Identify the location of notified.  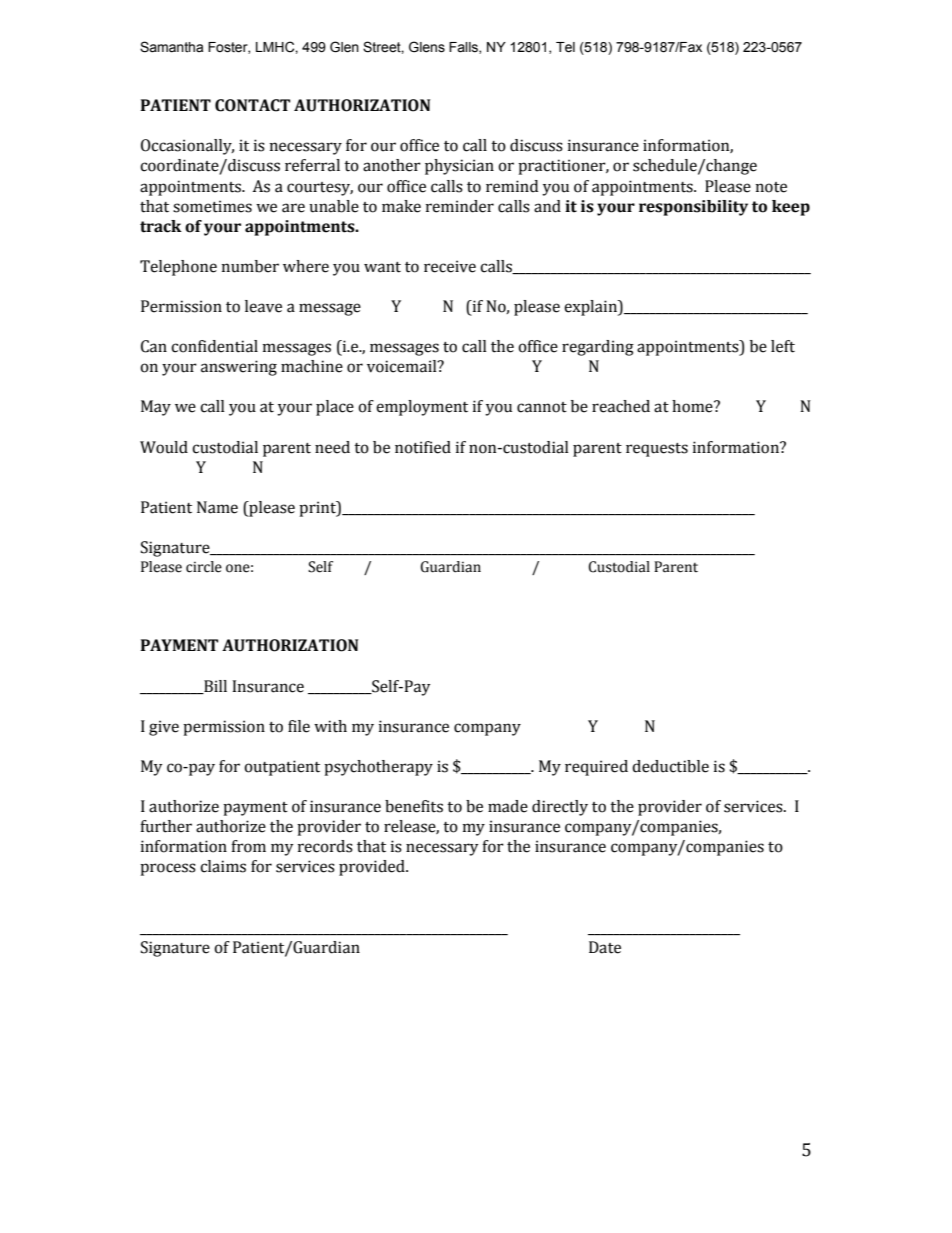
(423, 447).
